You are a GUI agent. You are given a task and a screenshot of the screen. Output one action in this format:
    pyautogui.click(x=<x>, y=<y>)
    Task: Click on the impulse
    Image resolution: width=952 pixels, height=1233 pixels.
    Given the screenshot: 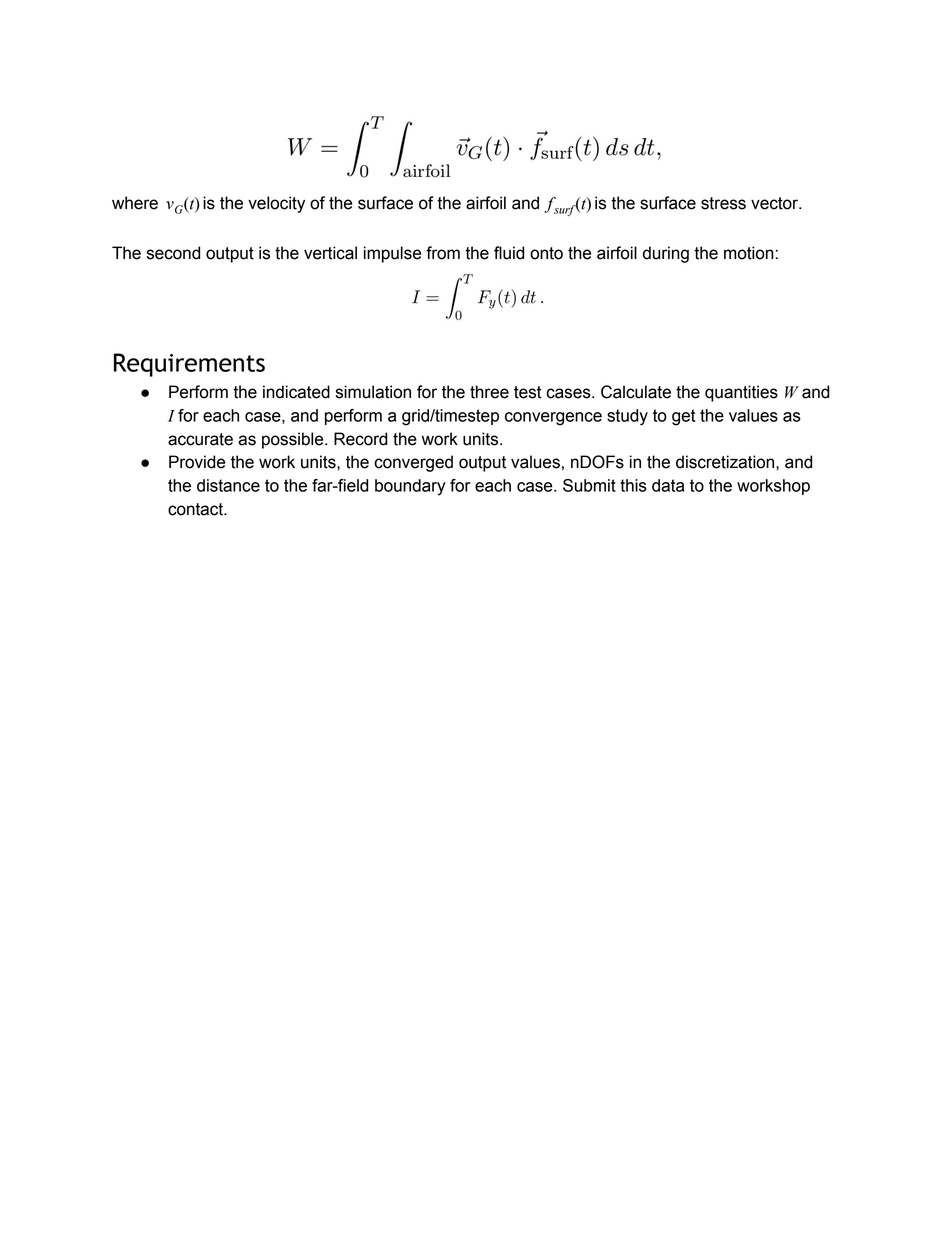 What is the action you would take?
    pyautogui.click(x=392, y=254)
